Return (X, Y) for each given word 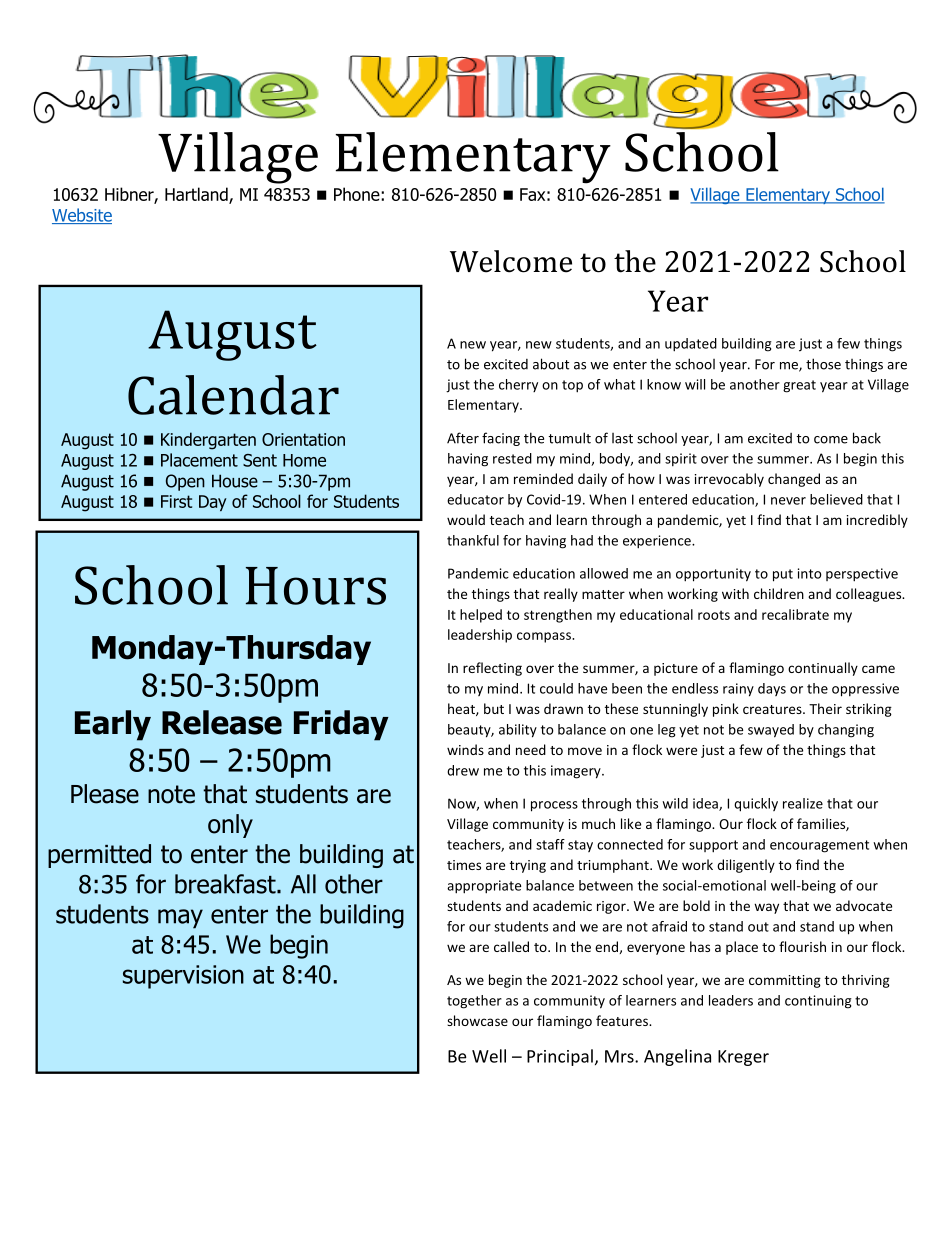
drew (463, 770)
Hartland (197, 195)
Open (185, 482)
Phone (358, 194)
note (171, 794)
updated (691, 345)
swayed (771, 731)
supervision (183, 977)
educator (475, 499)
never (788, 501)
